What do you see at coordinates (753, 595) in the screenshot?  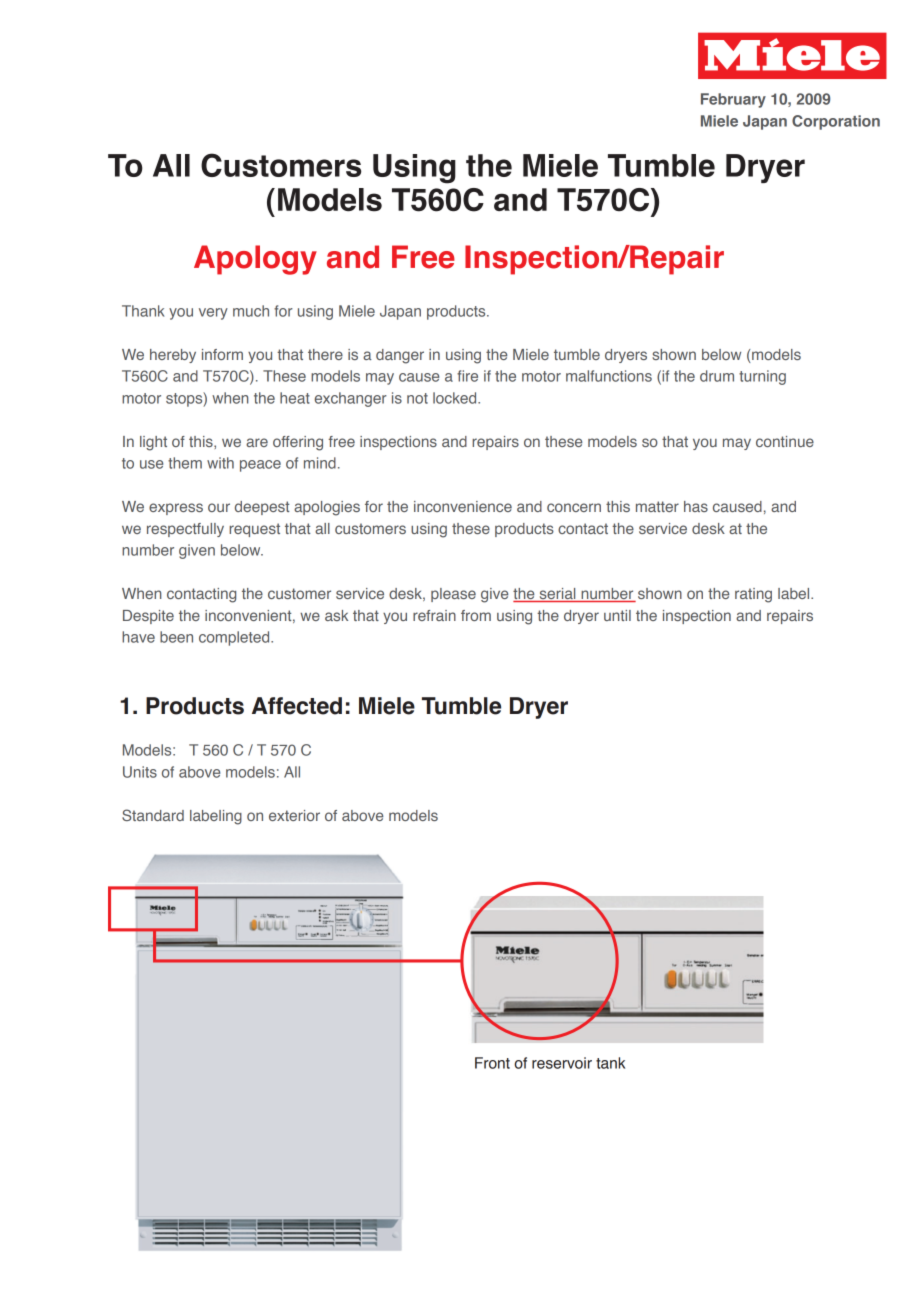 I see `rating` at bounding box center [753, 595].
